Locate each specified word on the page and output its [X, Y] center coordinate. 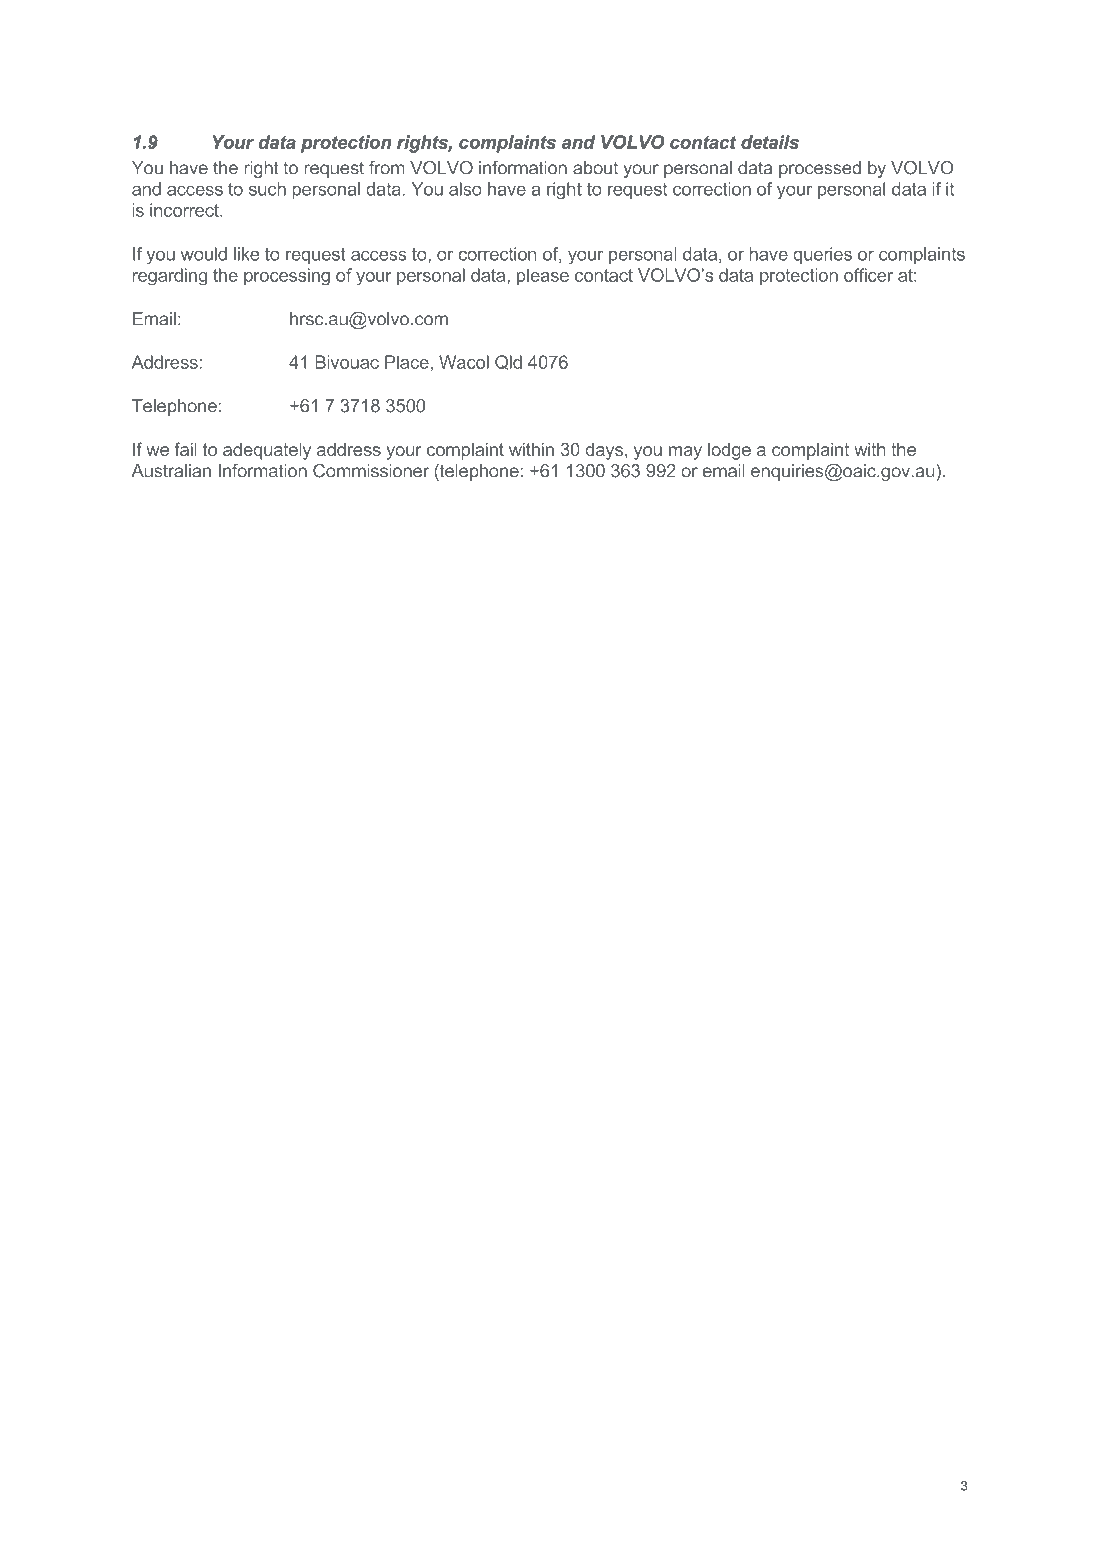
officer [868, 275]
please [543, 276]
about [595, 168]
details [770, 142]
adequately [267, 451]
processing [287, 277]
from [386, 168]
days [604, 451]
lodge [729, 451]
